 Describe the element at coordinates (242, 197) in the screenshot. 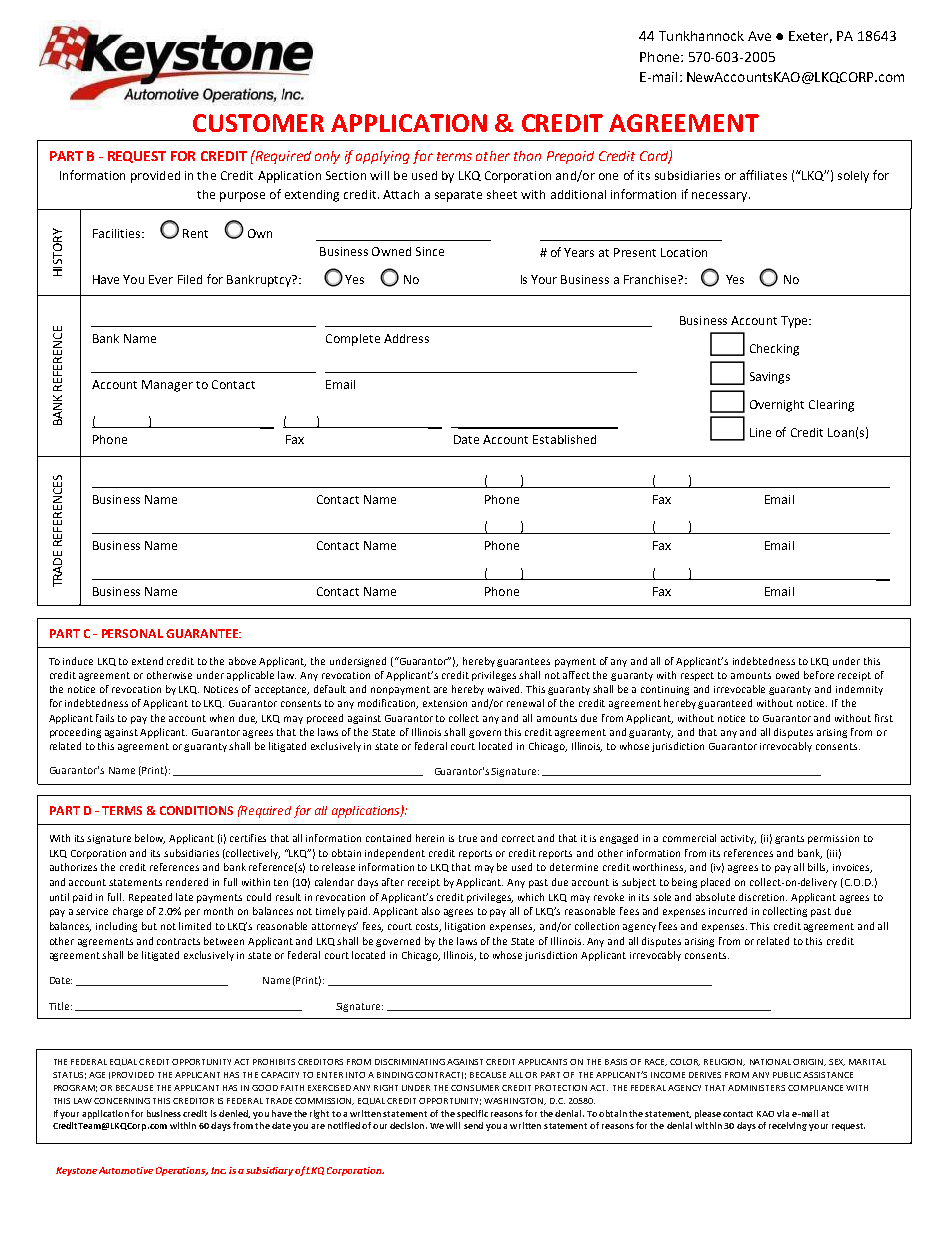

I see `purpose` at that location.
